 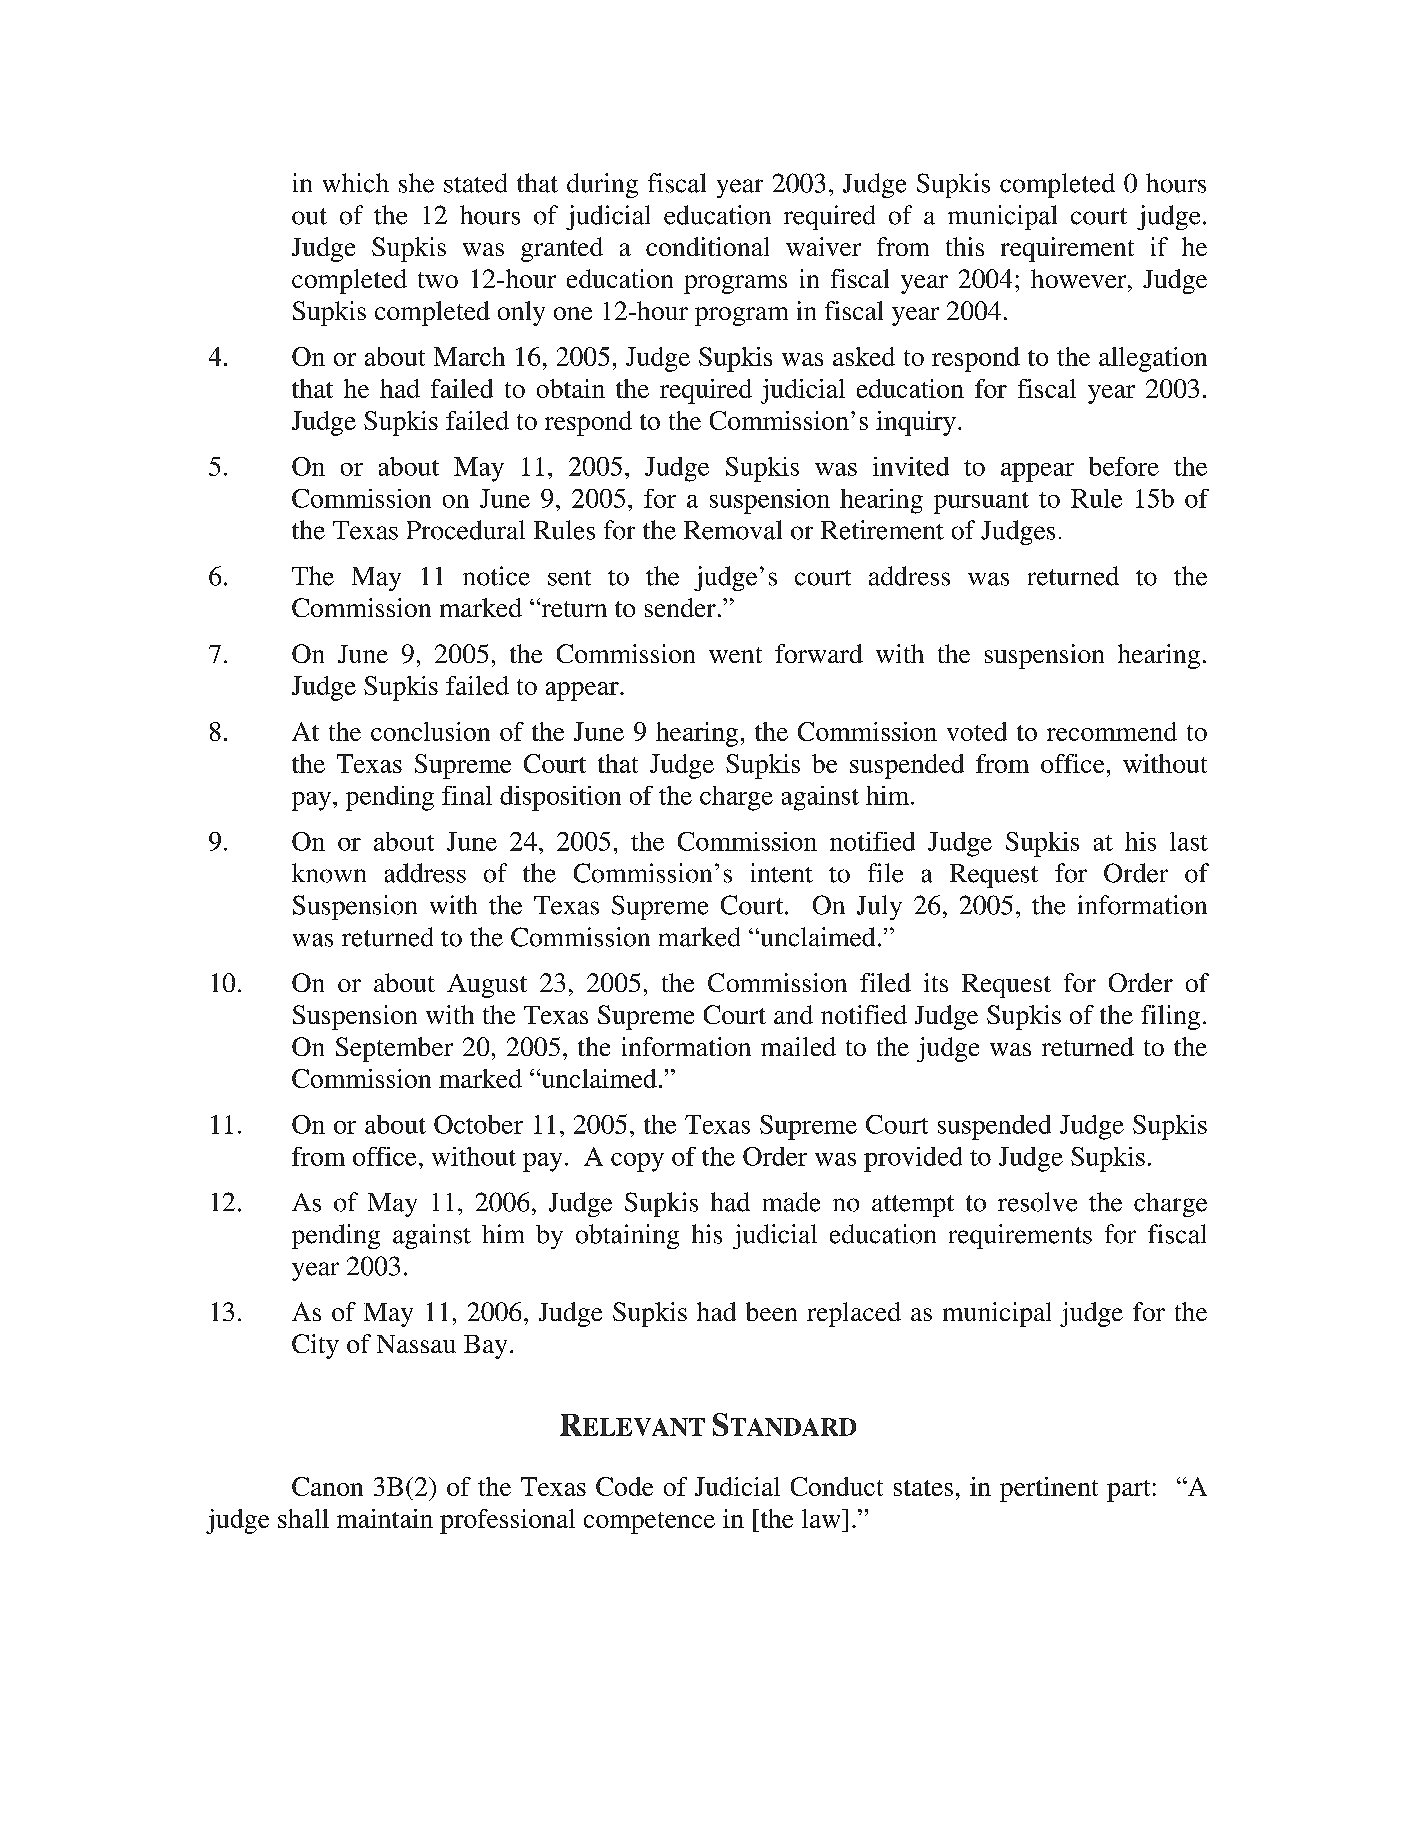 What do you see at coordinates (798, 1046) in the page?
I see `mailed` at bounding box center [798, 1046].
